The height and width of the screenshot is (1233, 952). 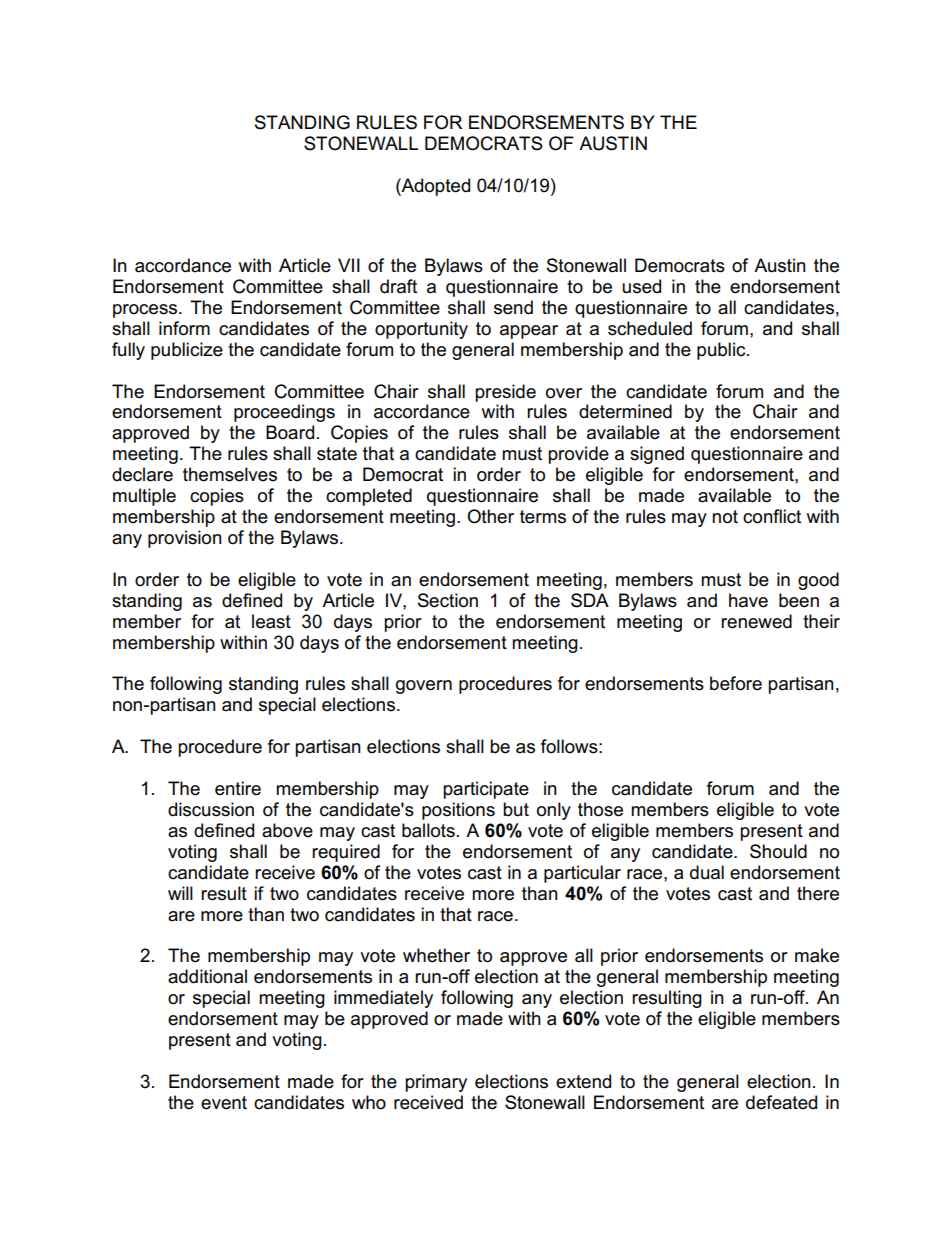 What do you see at coordinates (224, 1103) in the screenshot?
I see `event` at bounding box center [224, 1103].
